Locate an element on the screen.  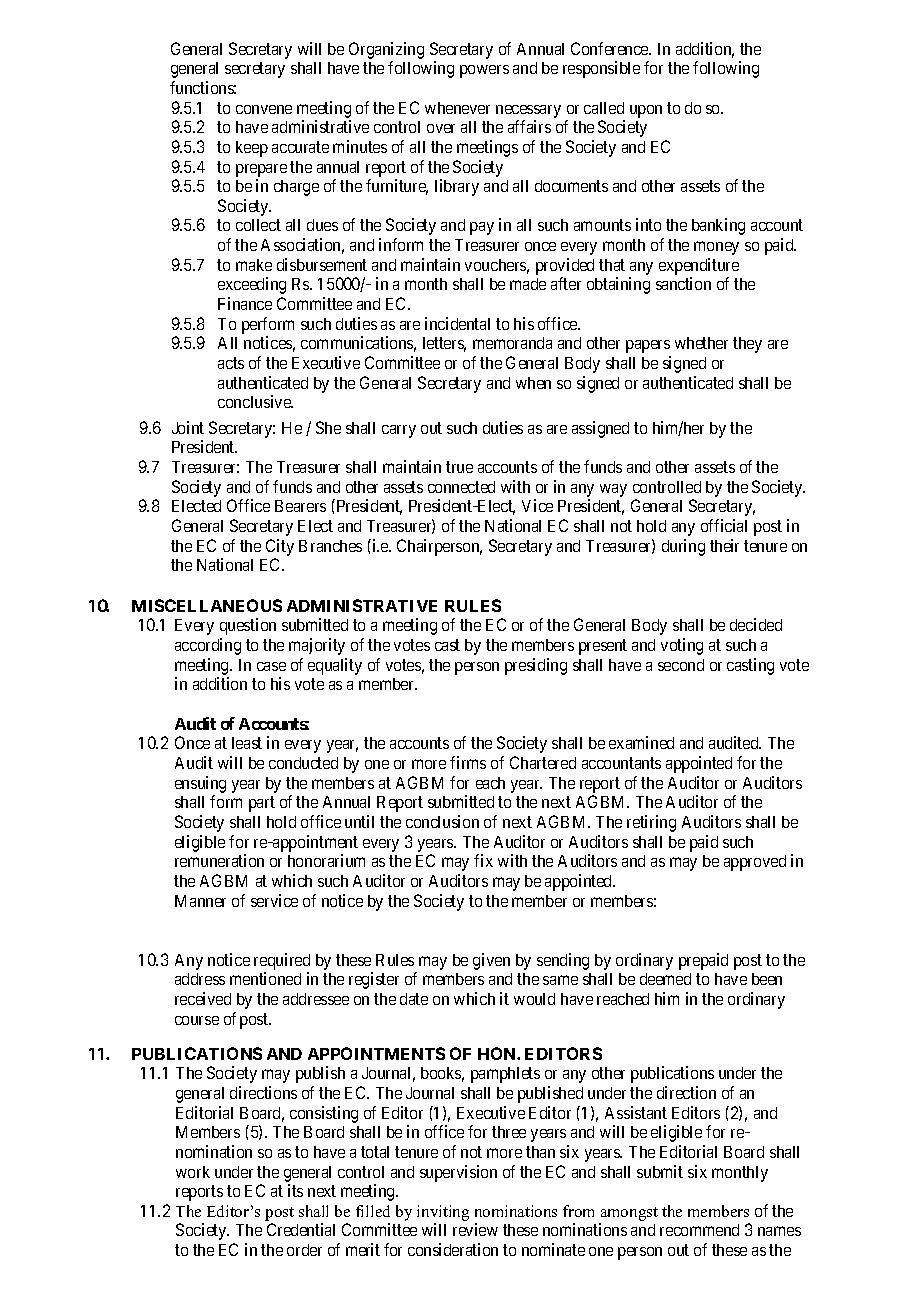
upon is located at coordinates (646, 111).
